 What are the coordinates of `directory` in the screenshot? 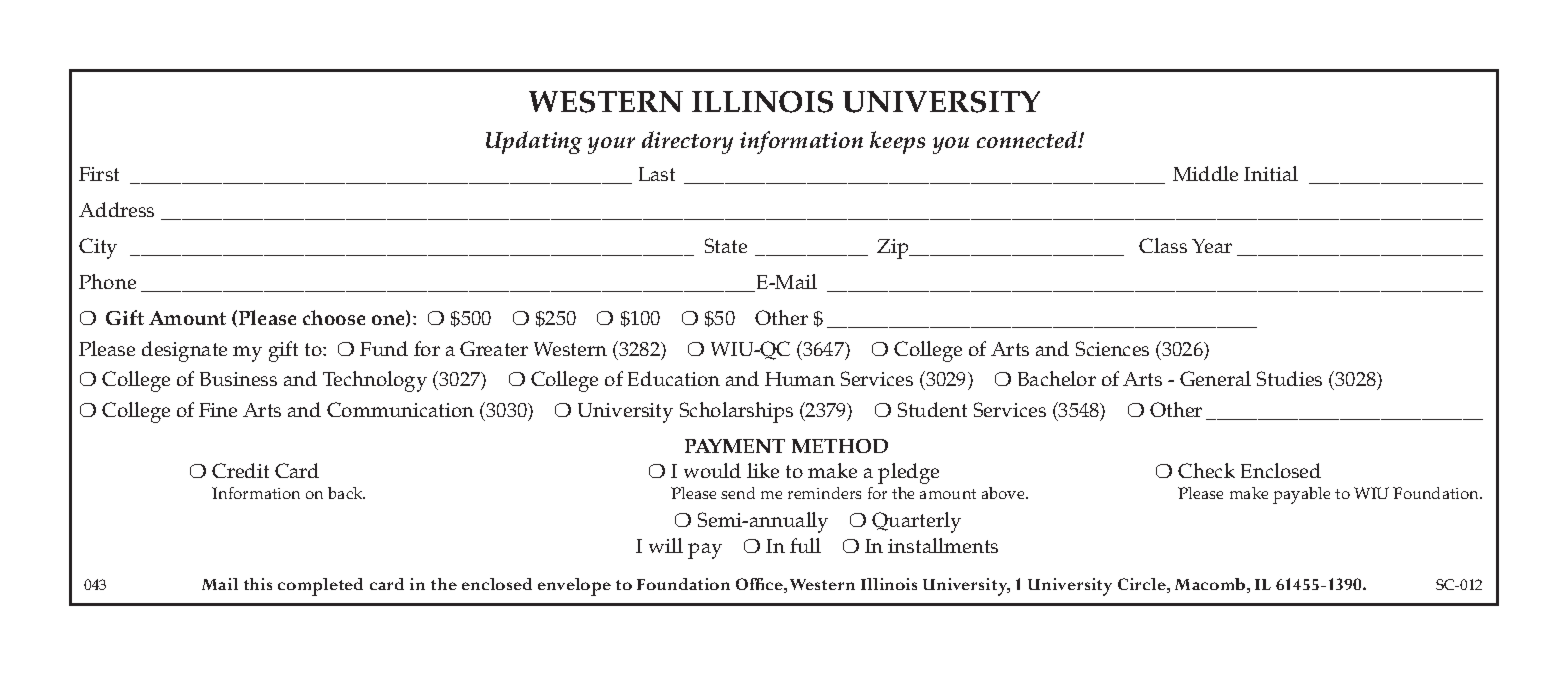 It's located at (687, 142).
